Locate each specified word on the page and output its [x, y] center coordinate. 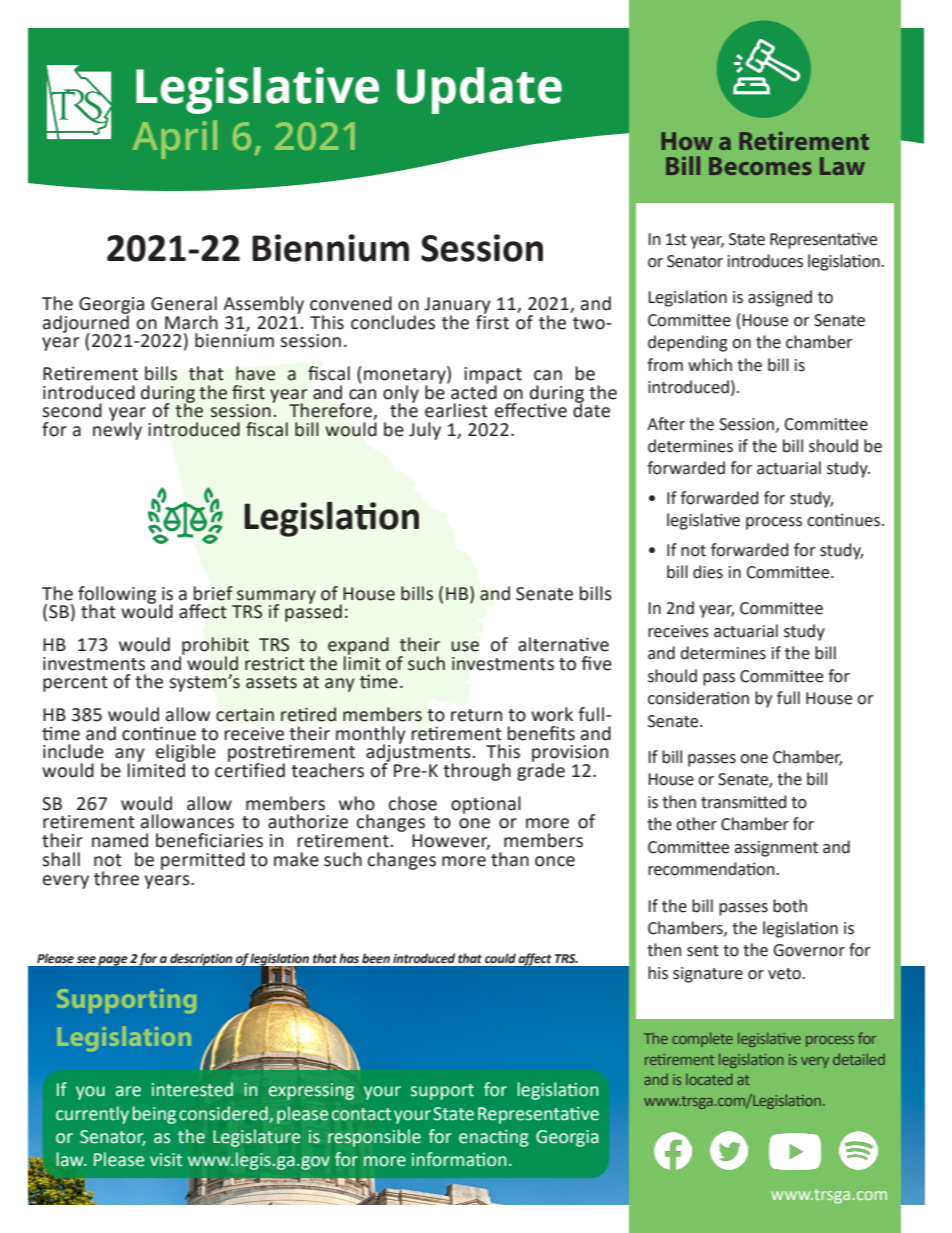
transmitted [743, 802]
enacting [493, 1138]
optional [486, 805]
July [425, 431]
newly [117, 430]
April [175, 139]
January [457, 306]
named [120, 840]
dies [708, 572]
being [154, 1115]
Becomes [760, 166]
